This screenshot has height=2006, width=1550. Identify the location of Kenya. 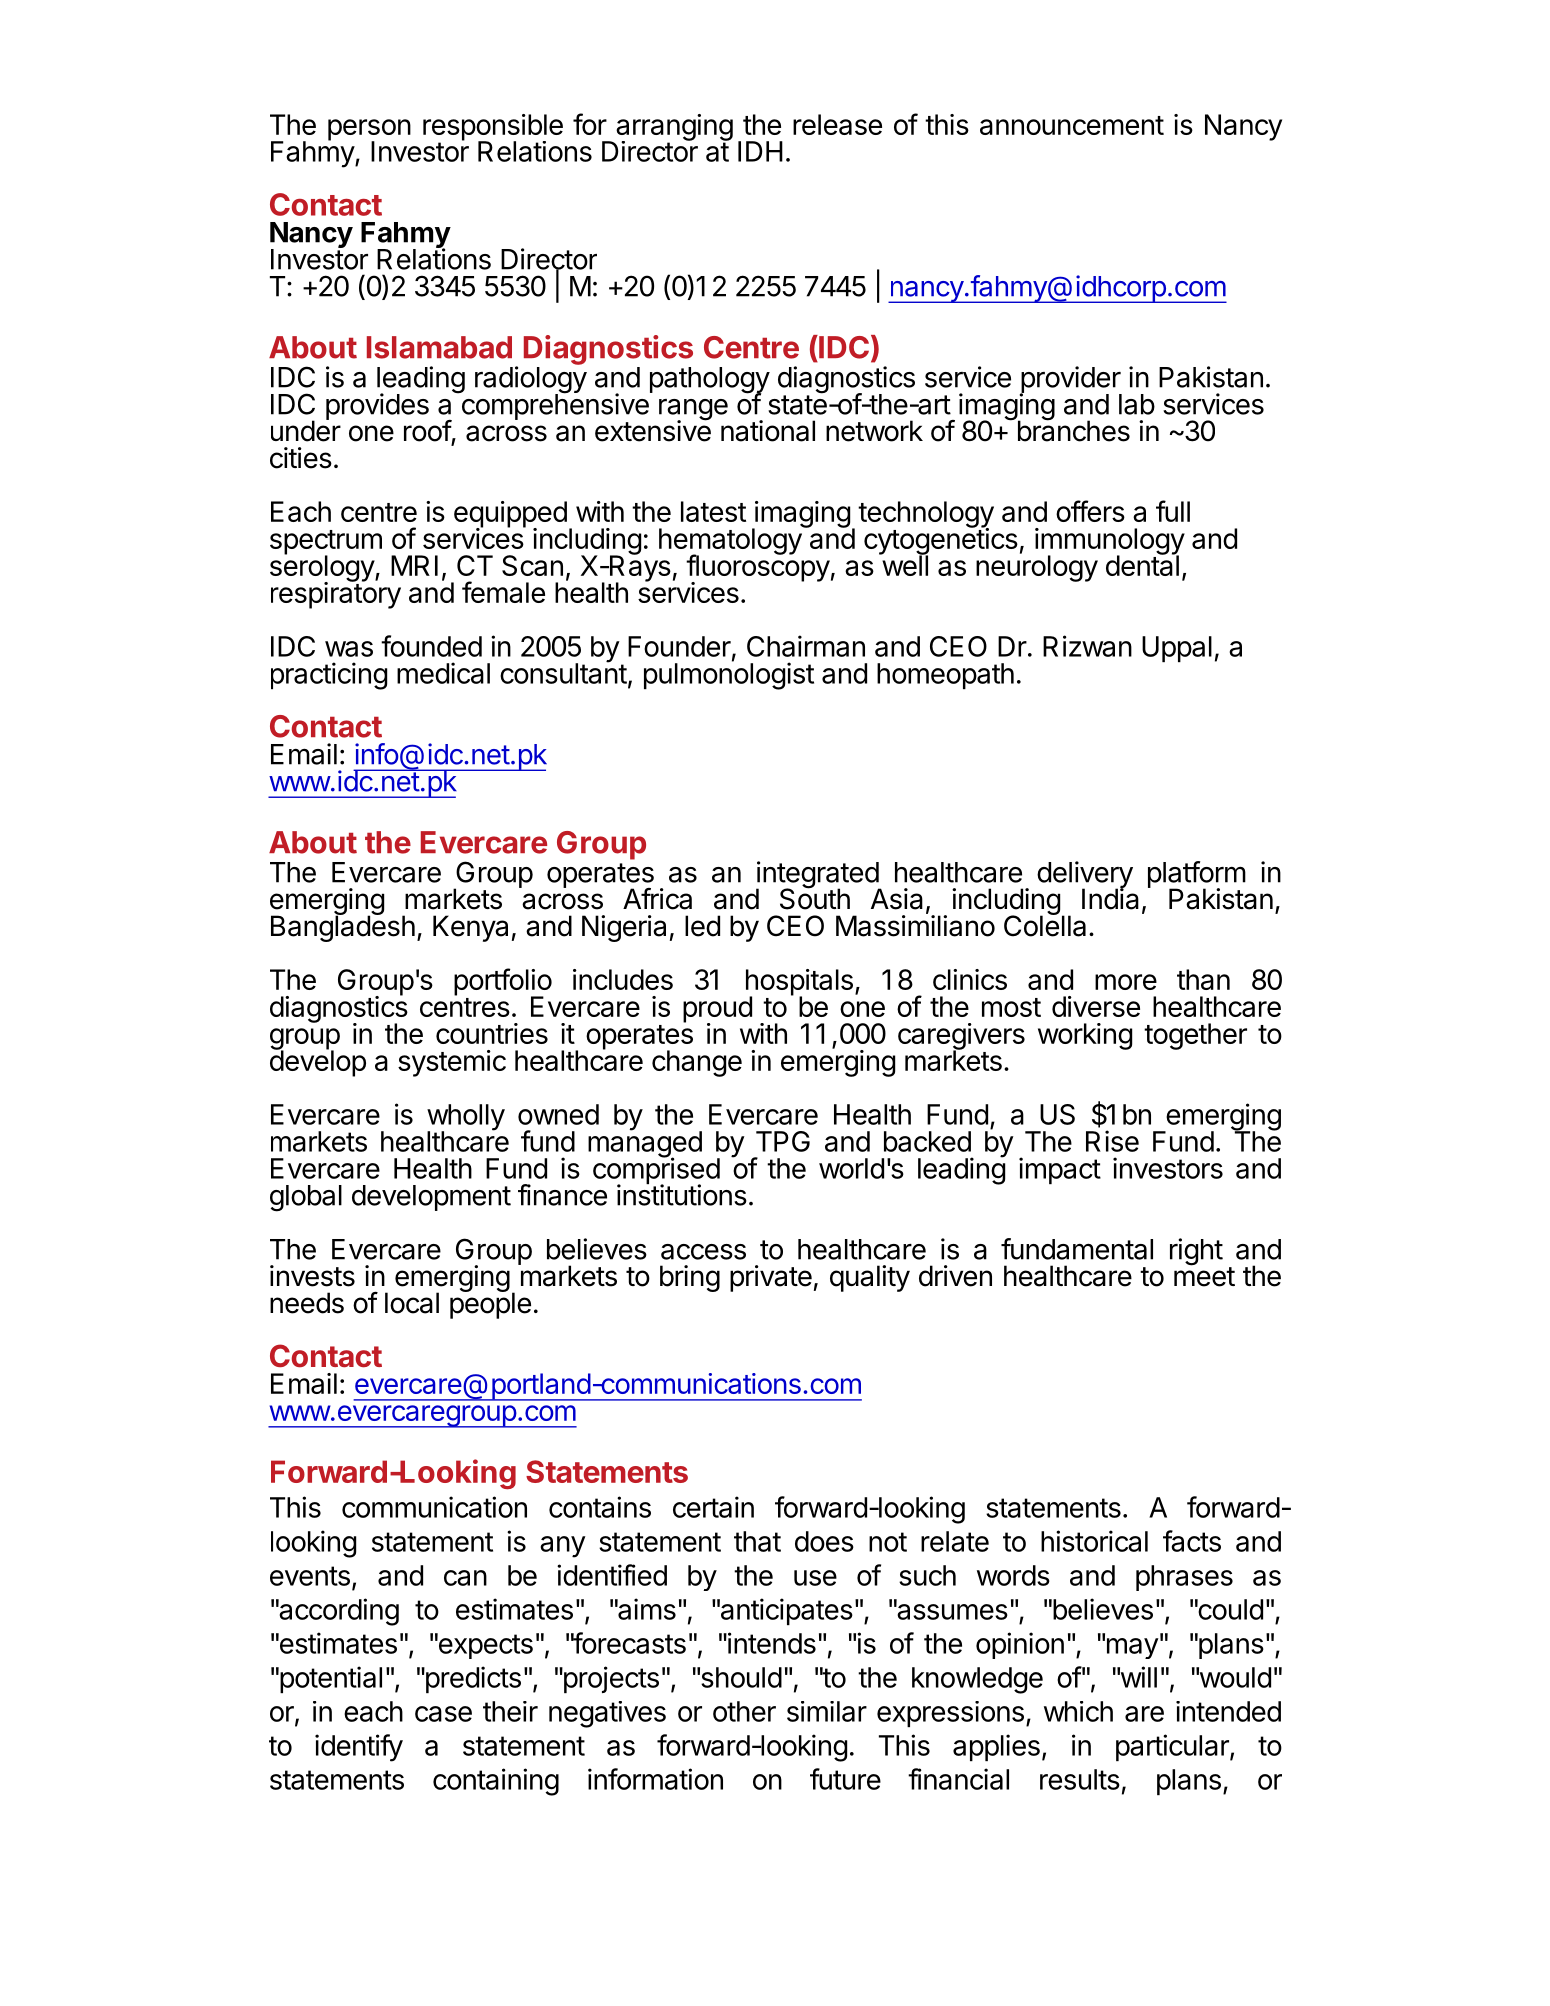
(470, 928).
